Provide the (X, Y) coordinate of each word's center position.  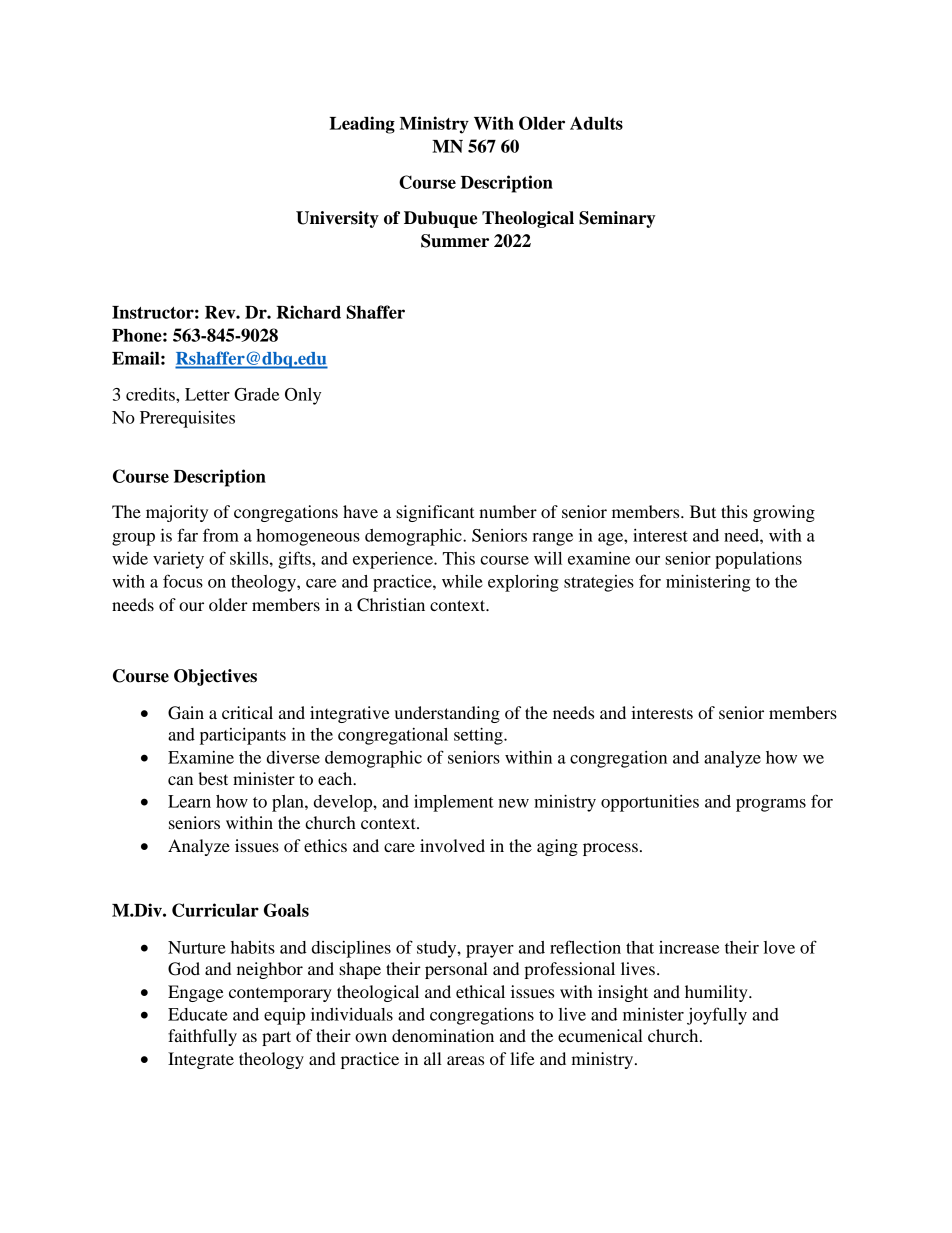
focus (183, 581)
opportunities (650, 803)
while (462, 581)
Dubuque (440, 219)
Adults (596, 123)
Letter (207, 394)
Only (303, 396)
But (703, 511)
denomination (443, 1035)
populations (758, 560)
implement (454, 803)
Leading (362, 125)
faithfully (202, 1037)
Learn (189, 801)
